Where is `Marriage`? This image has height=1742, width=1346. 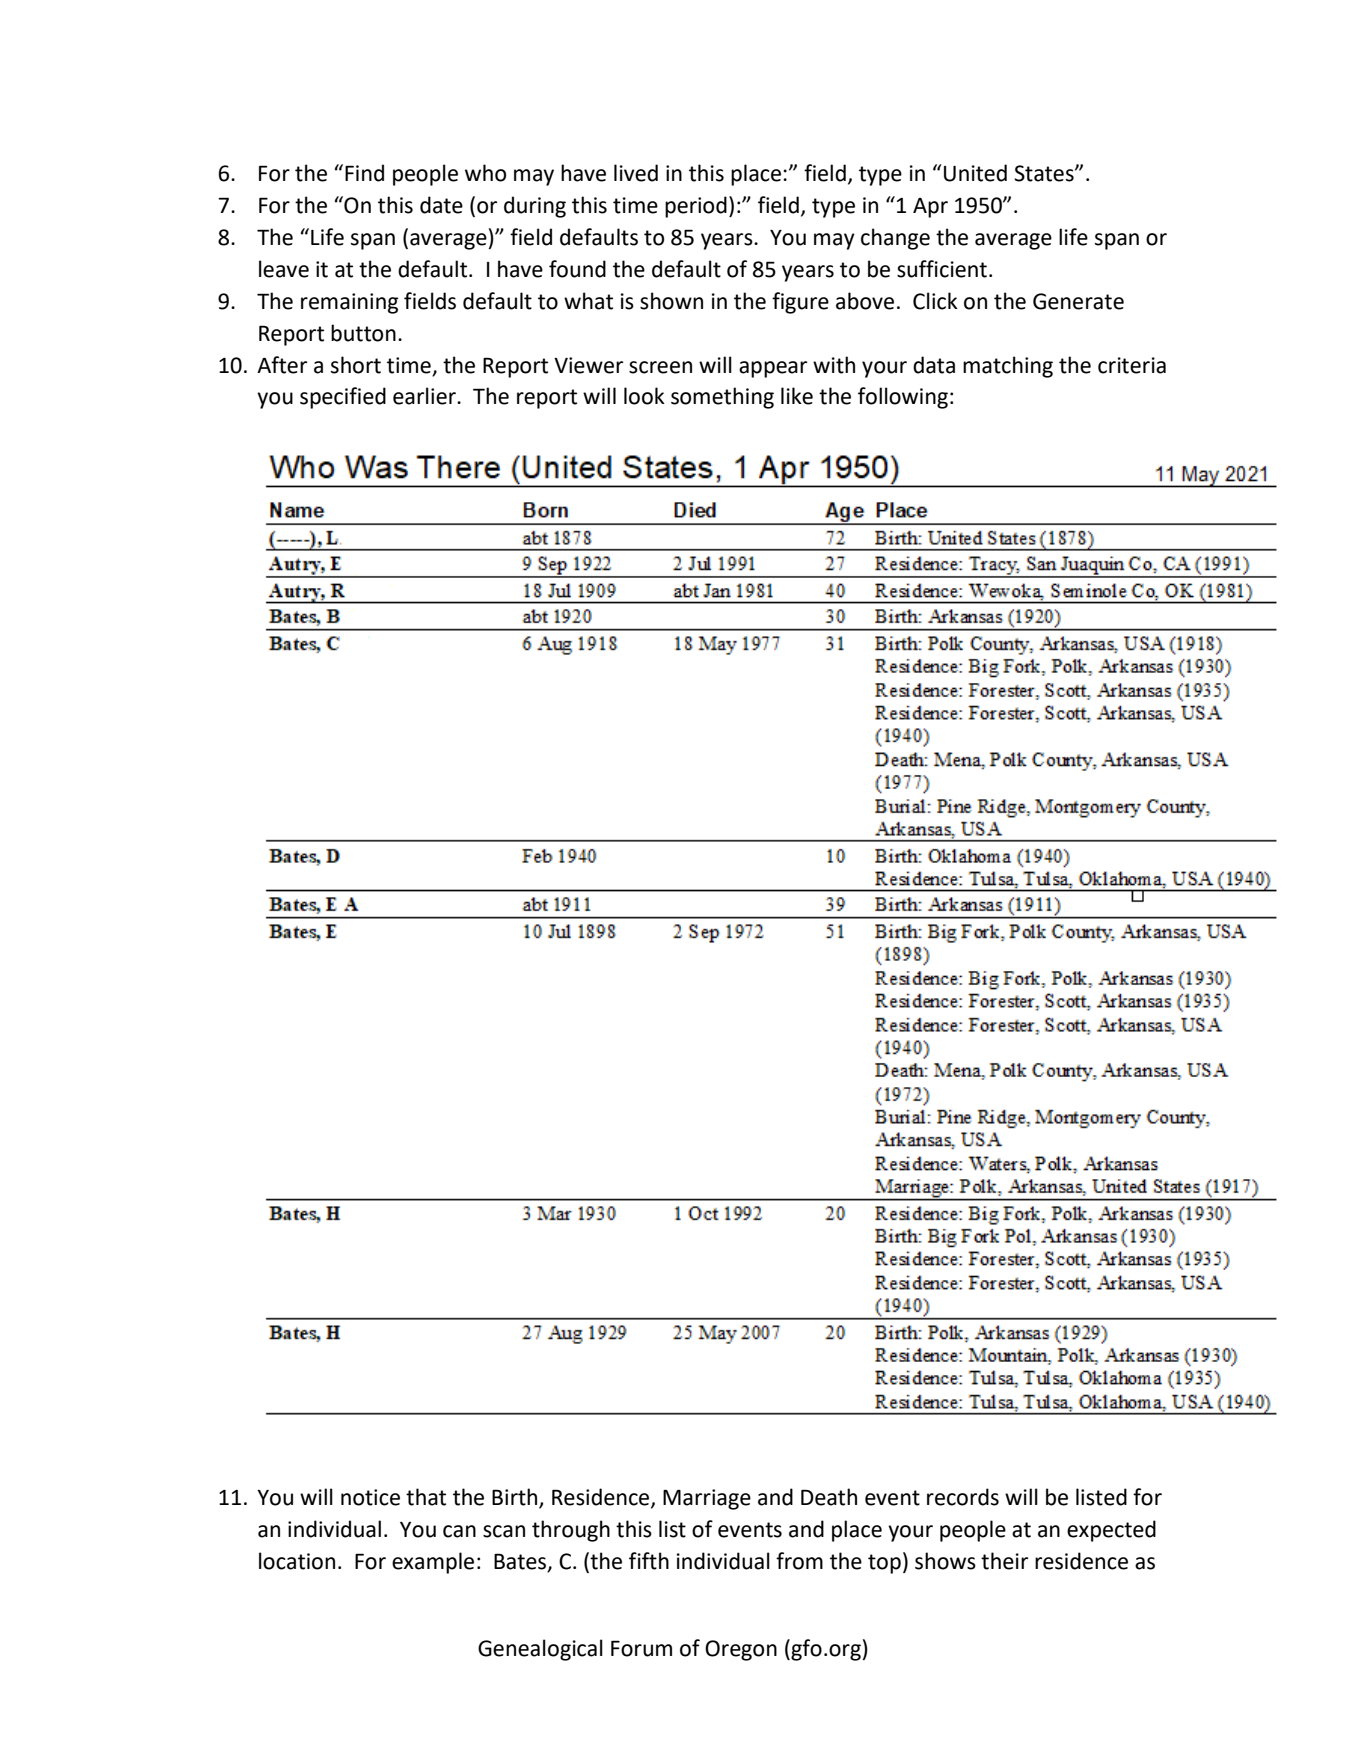 Marriage is located at coordinates (707, 1499).
